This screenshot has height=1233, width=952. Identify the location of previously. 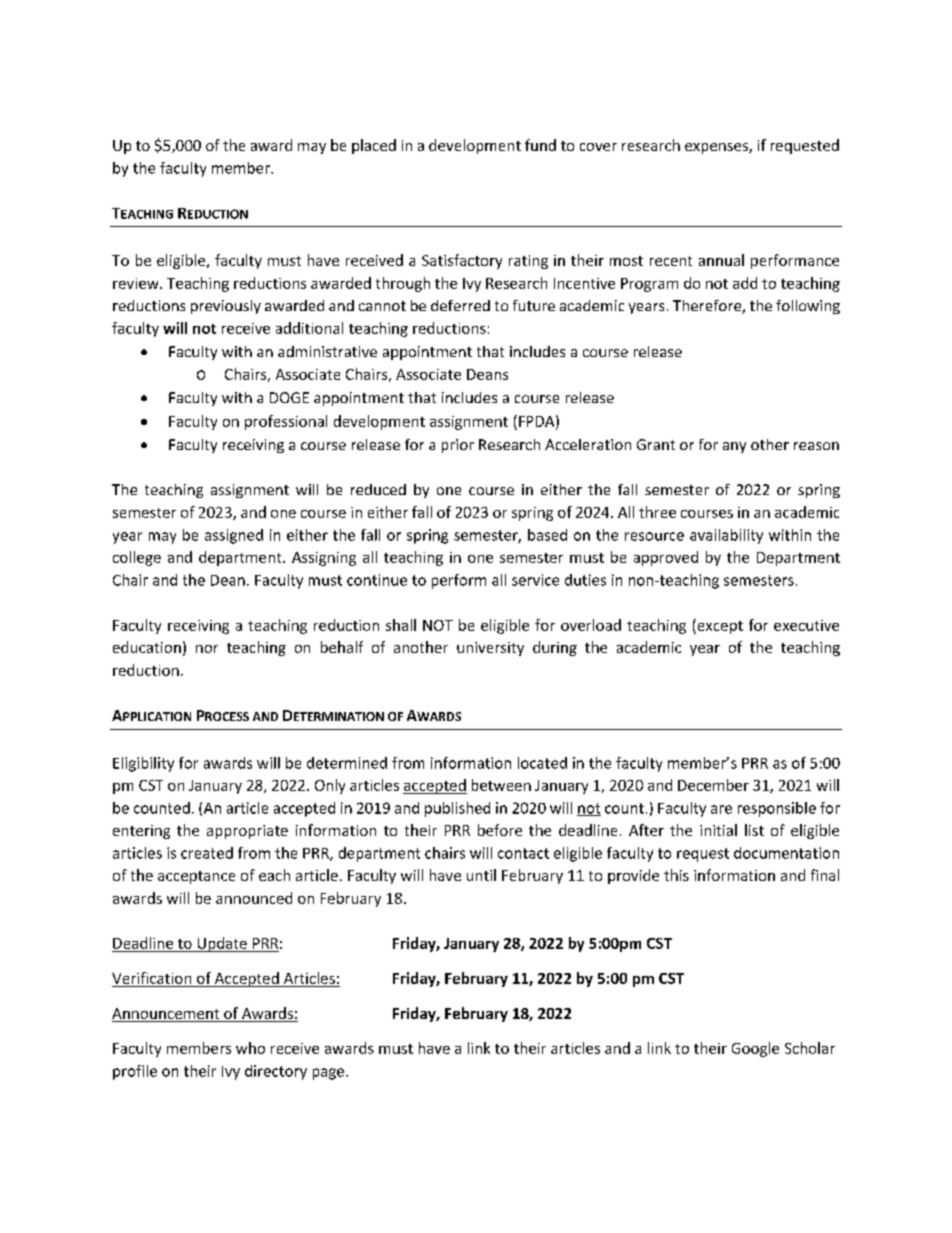
(226, 307).
